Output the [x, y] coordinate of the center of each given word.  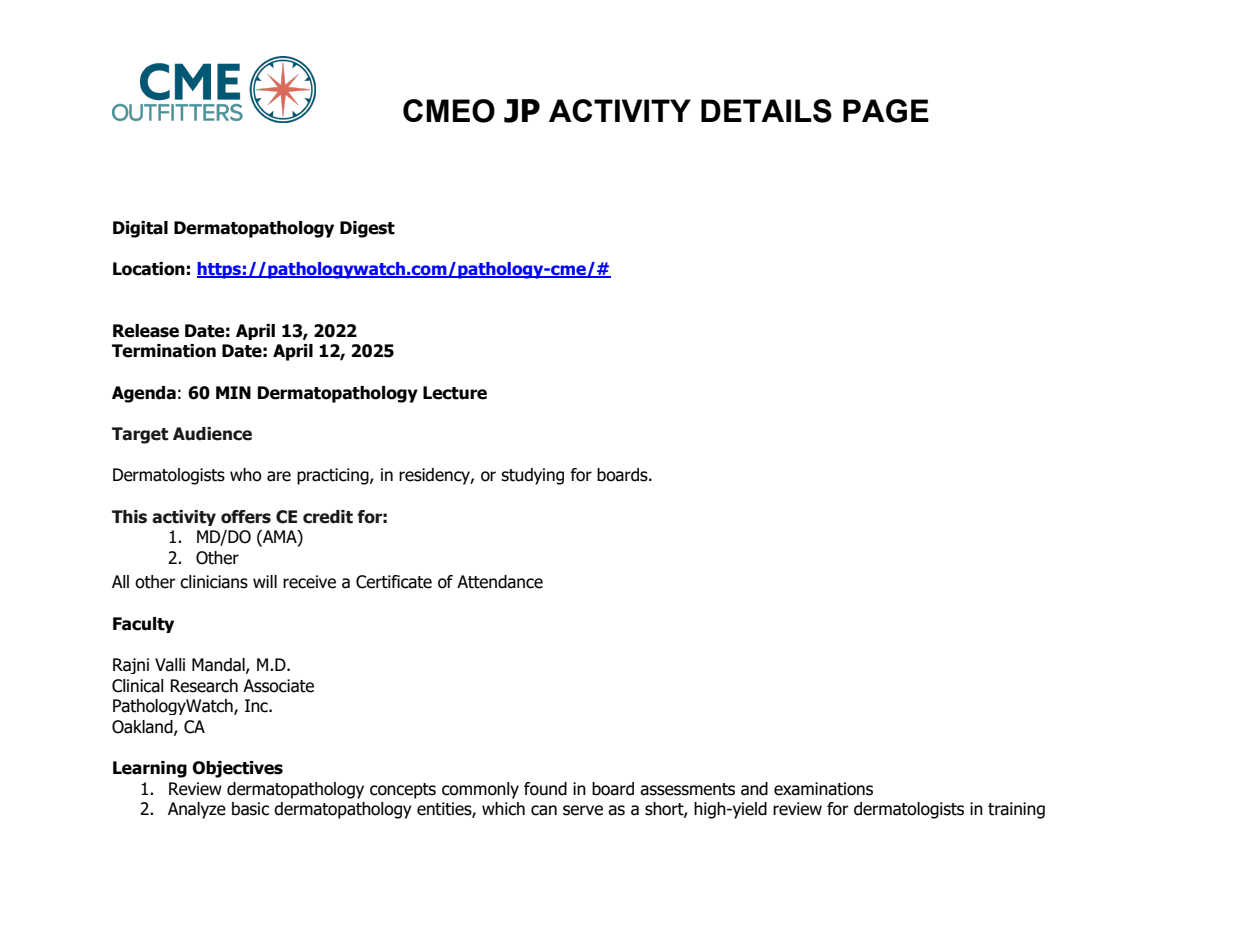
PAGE [886, 111]
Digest [367, 229]
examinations [823, 789]
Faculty [143, 625]
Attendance [500, 582]
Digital [140, 229]
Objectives [237, 769]
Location [149, 269]
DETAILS [766, 111]
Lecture [455, 393]
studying [532, 476]
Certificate [394, 582]
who [246, 475]
